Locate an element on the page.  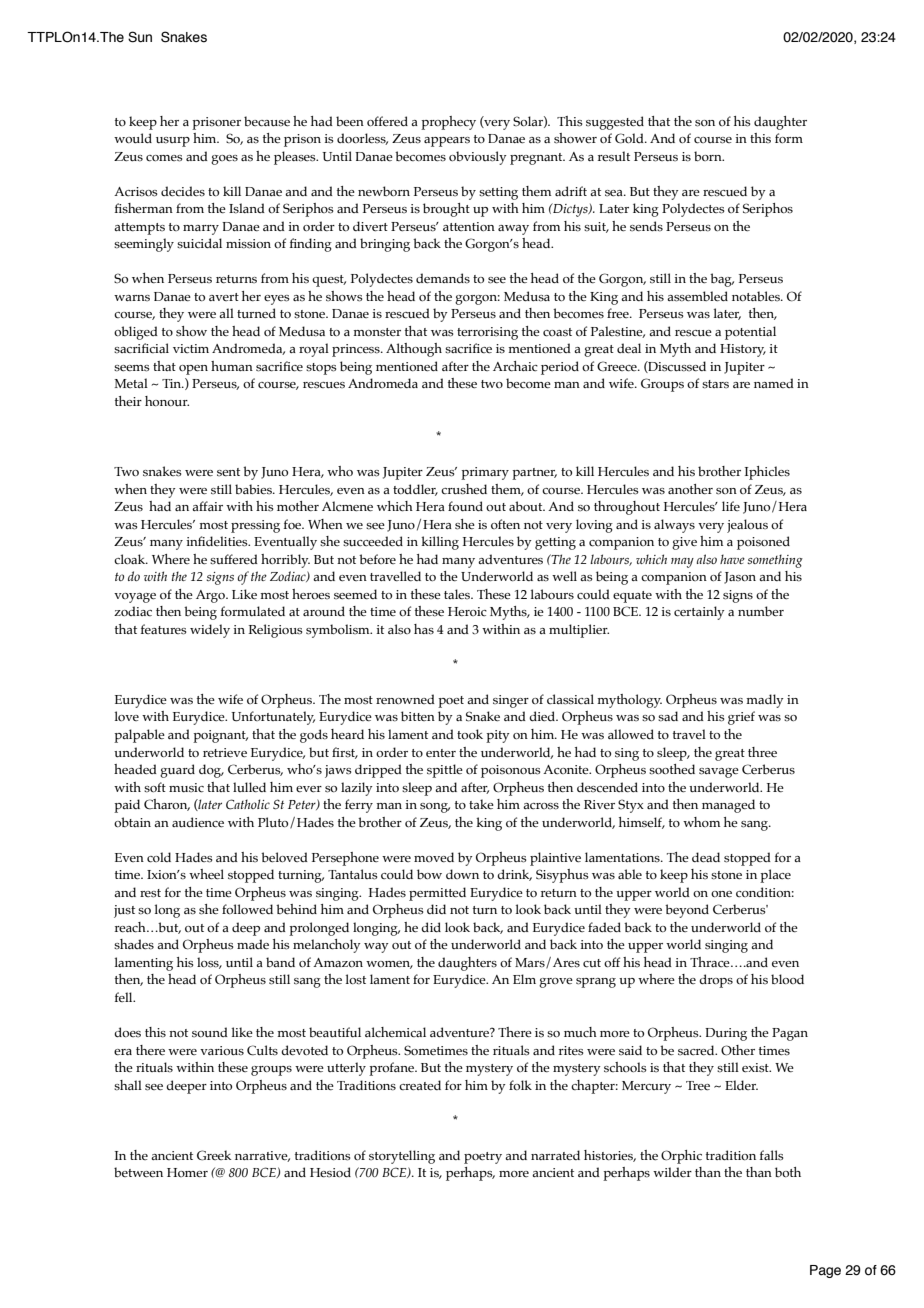
prophecy is located at coordinates (448, 123).
